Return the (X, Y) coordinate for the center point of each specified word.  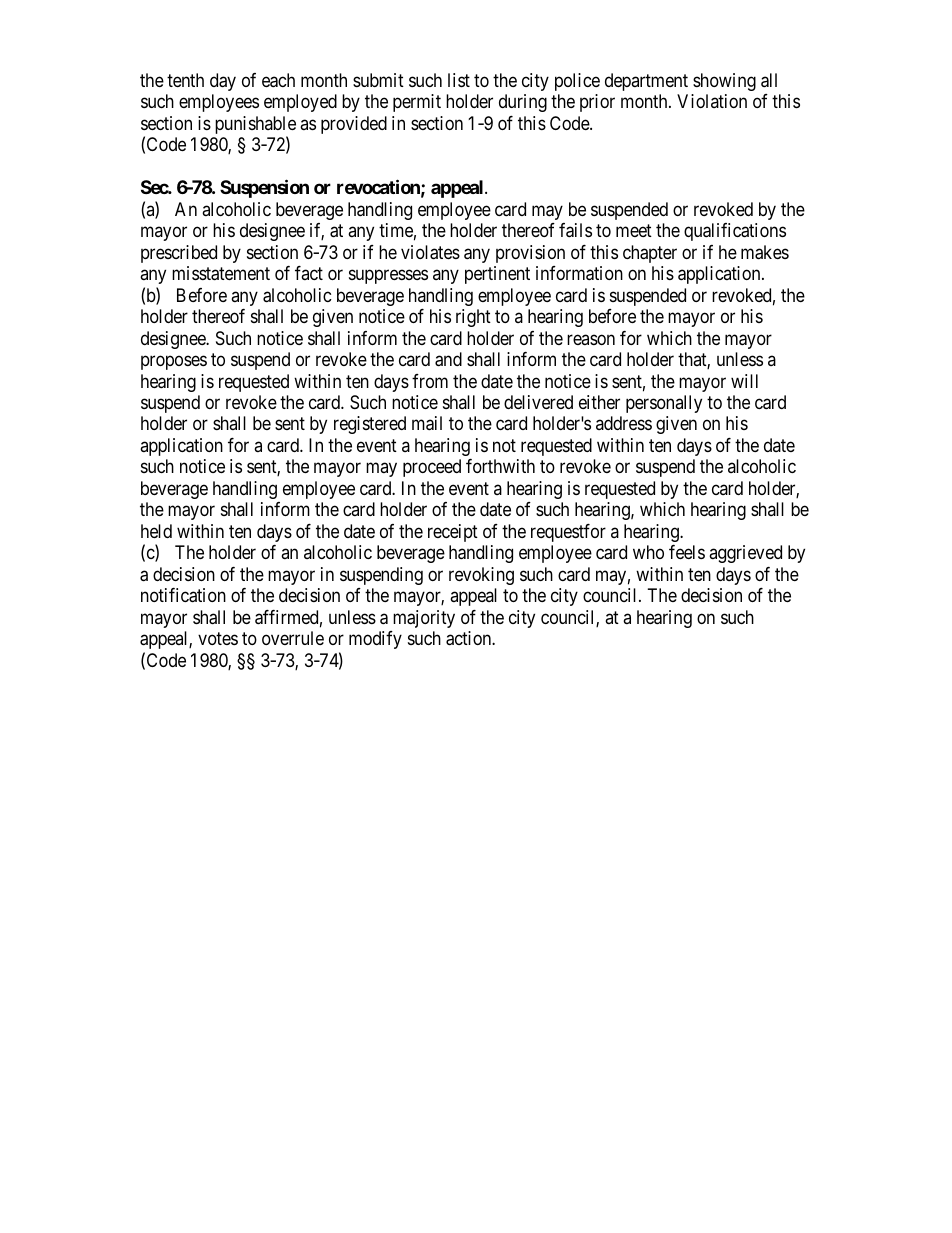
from (430, 381)
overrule (293, 638)
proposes (174, 362)
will (744, 381)
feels (687, 552)
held (156, 531)
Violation (712, 101)
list (459, 80)
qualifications (735, 232)
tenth (185, 80)
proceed (432, 468)
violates (430, 252)
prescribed (179, 254)
